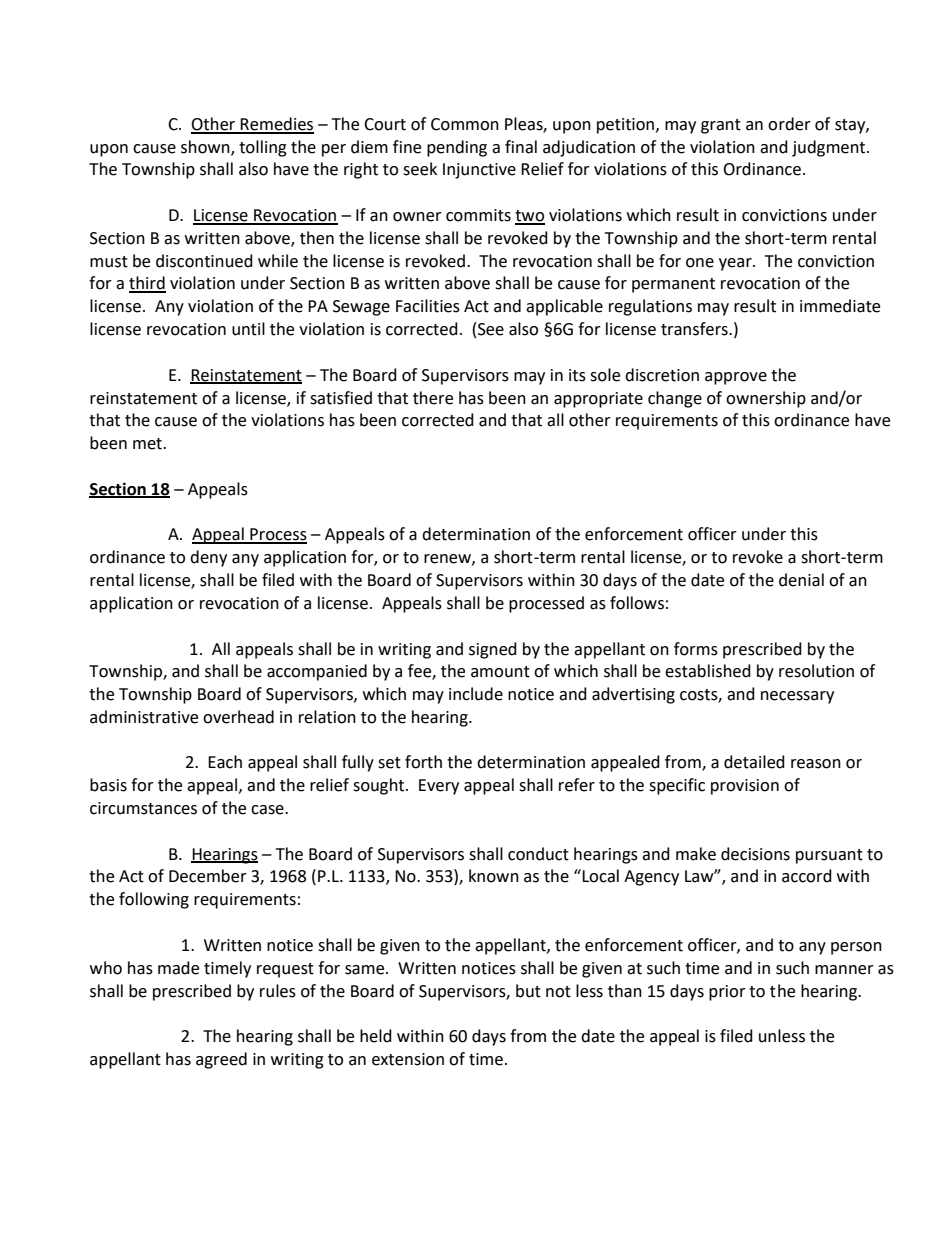 The width and height of the image is (952, 1233). Describe the element at coordinates (528, 991) in the image. I see `but` at that location.
